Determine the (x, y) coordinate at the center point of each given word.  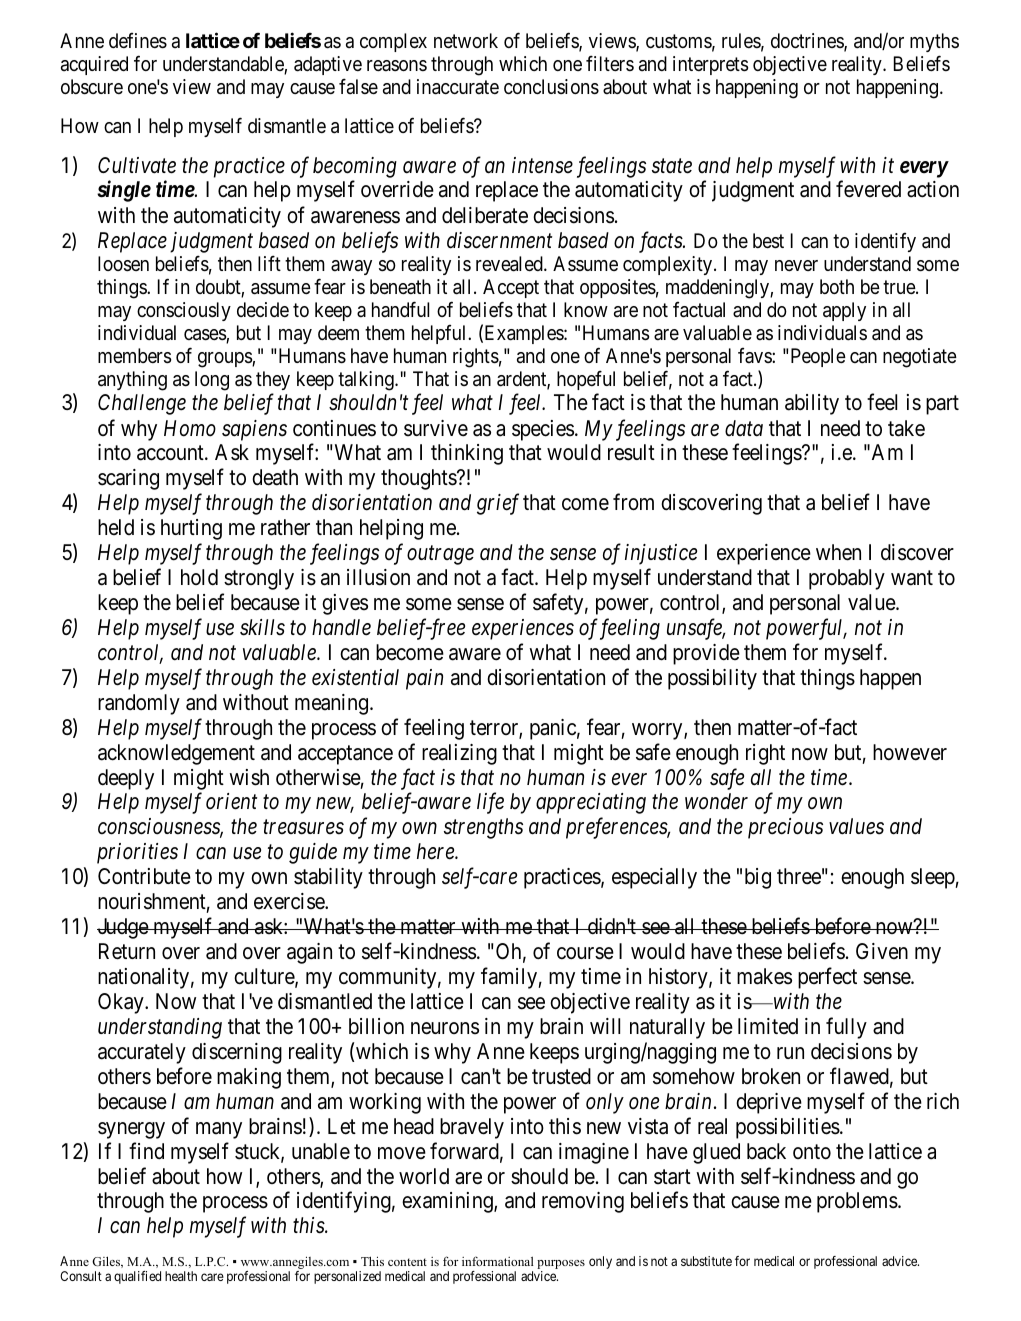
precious (785, 828)
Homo (190, 428)
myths (934, 42)
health (181, 1276)
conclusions (551, 87)
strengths (483, 828)
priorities (137, 853)
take (906, 428)
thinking (467, 454)
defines (138, 41)
